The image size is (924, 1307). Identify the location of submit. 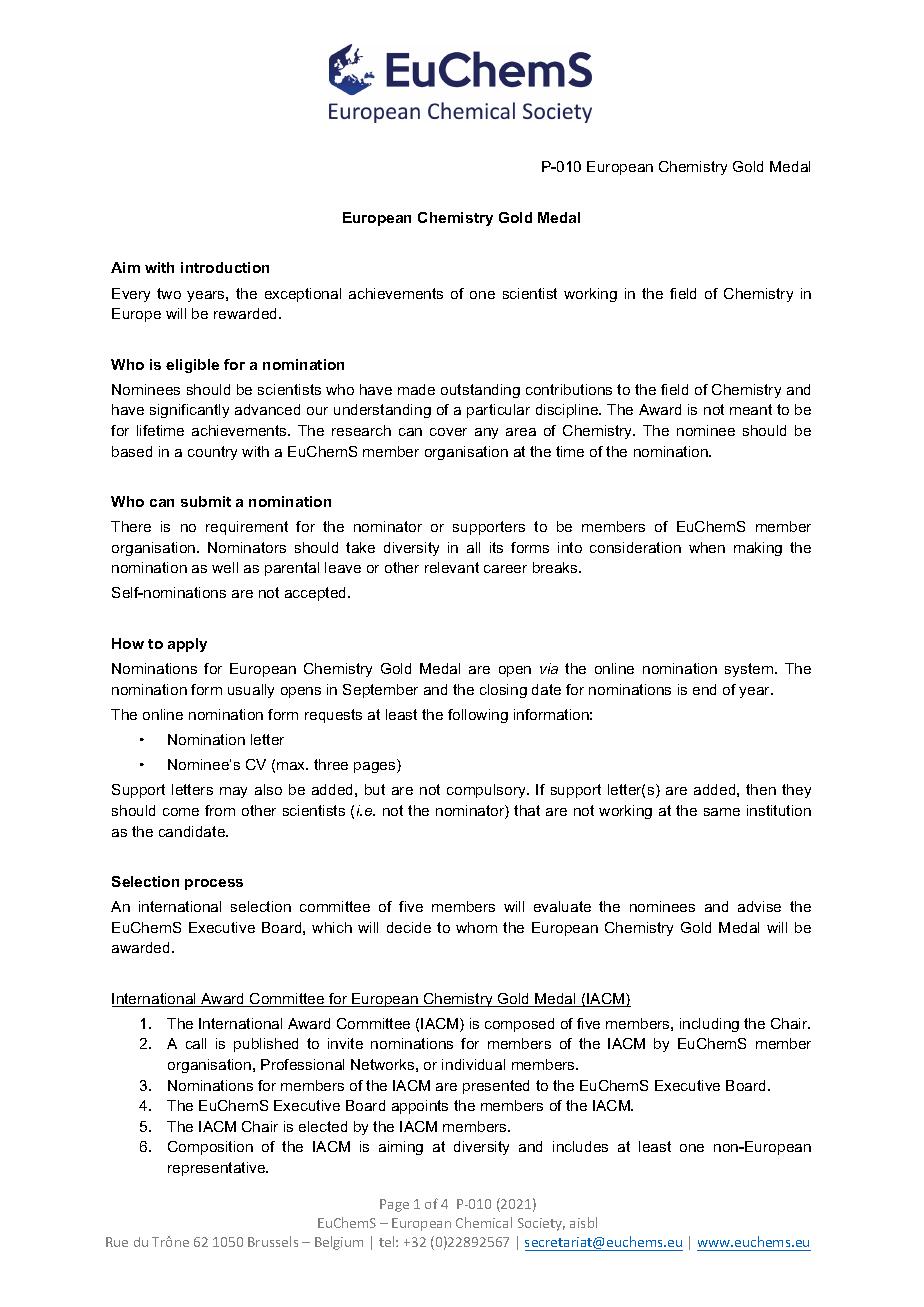
(206, 501).
